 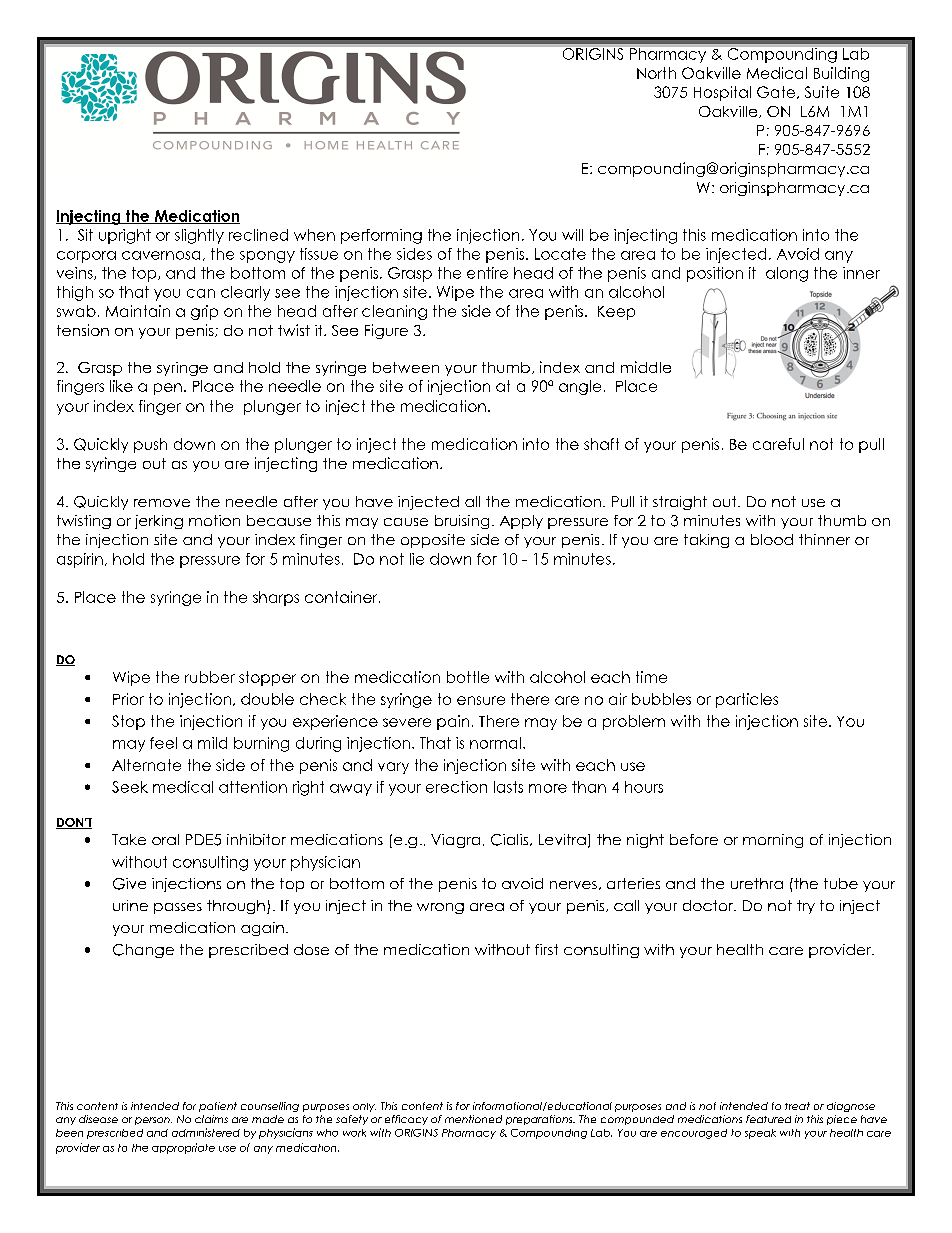 I want to click on morning, so click(x=773, y=841).
